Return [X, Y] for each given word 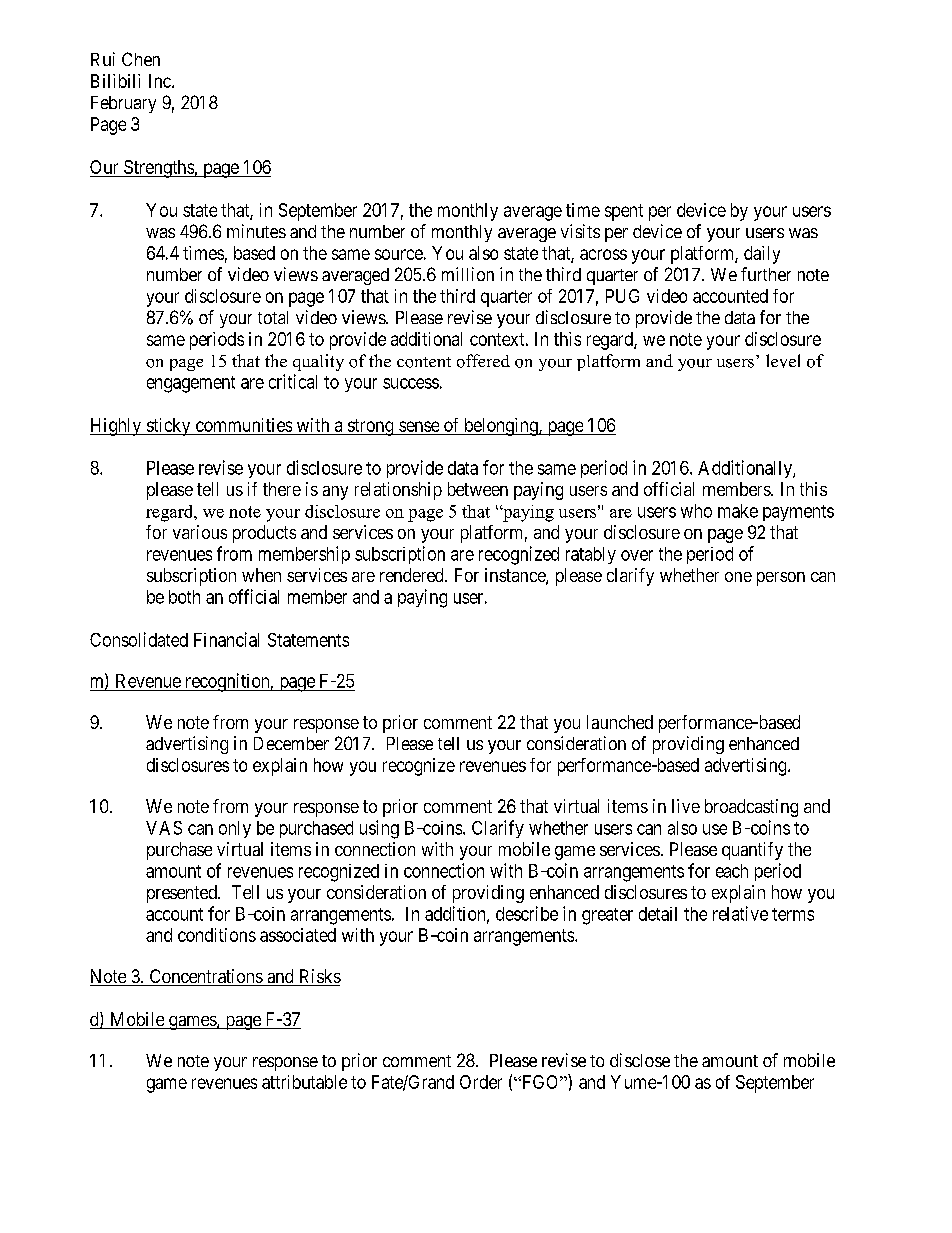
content [424, 362]
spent [624, 212]
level [783, 361]
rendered [413, 575]
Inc [161, 81]
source [399, 254]
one [738, 577]
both [184, 597]
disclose [640, 1060]
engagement [191, 384]
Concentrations [205, 977]
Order [481, 1082]
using [379, 829]
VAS [164, 828]
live [686, 806]
